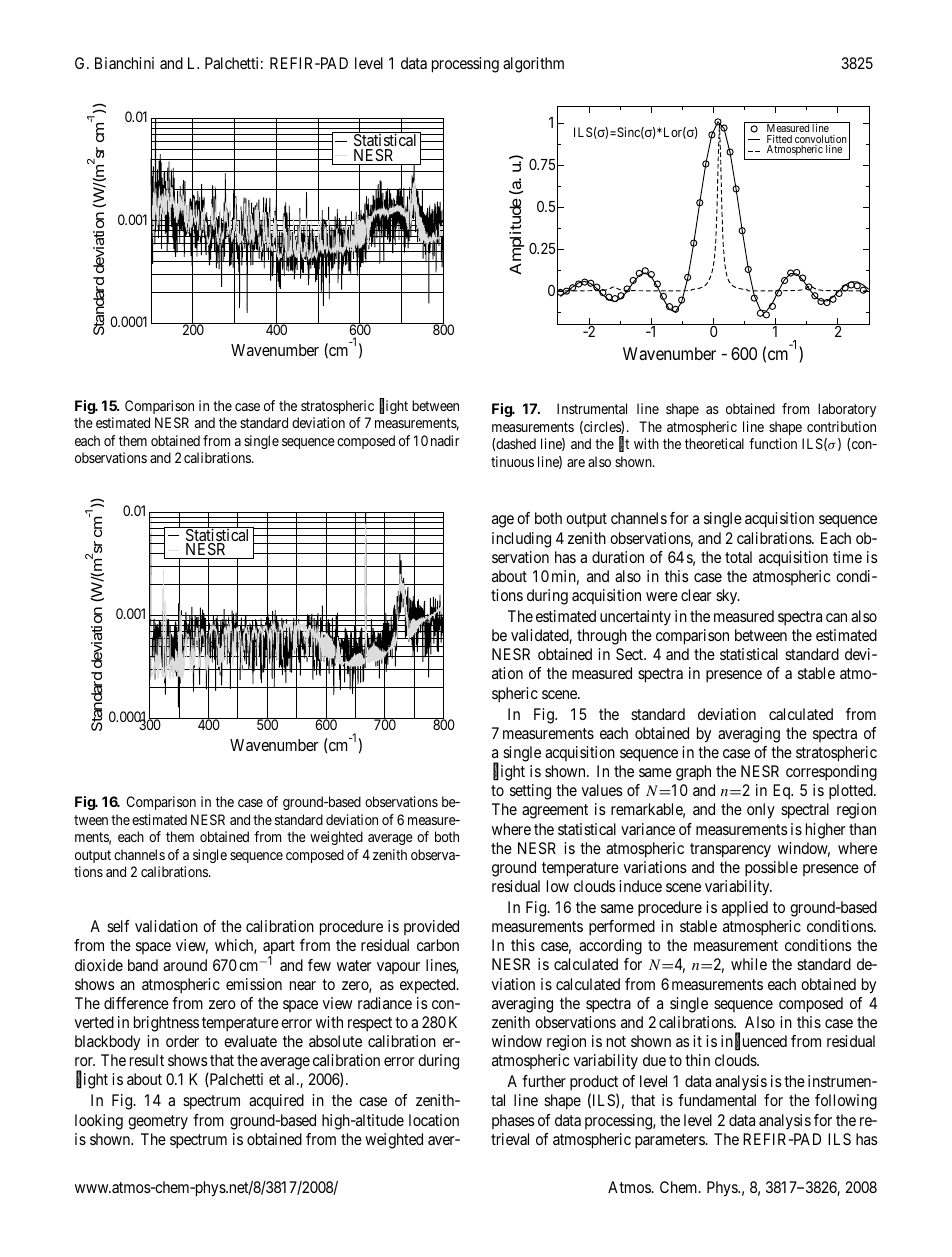 The image size is (952, 1257). Describe the element at coordinates (847, 410) in the screenshot. I see `laboratory` at that location.
